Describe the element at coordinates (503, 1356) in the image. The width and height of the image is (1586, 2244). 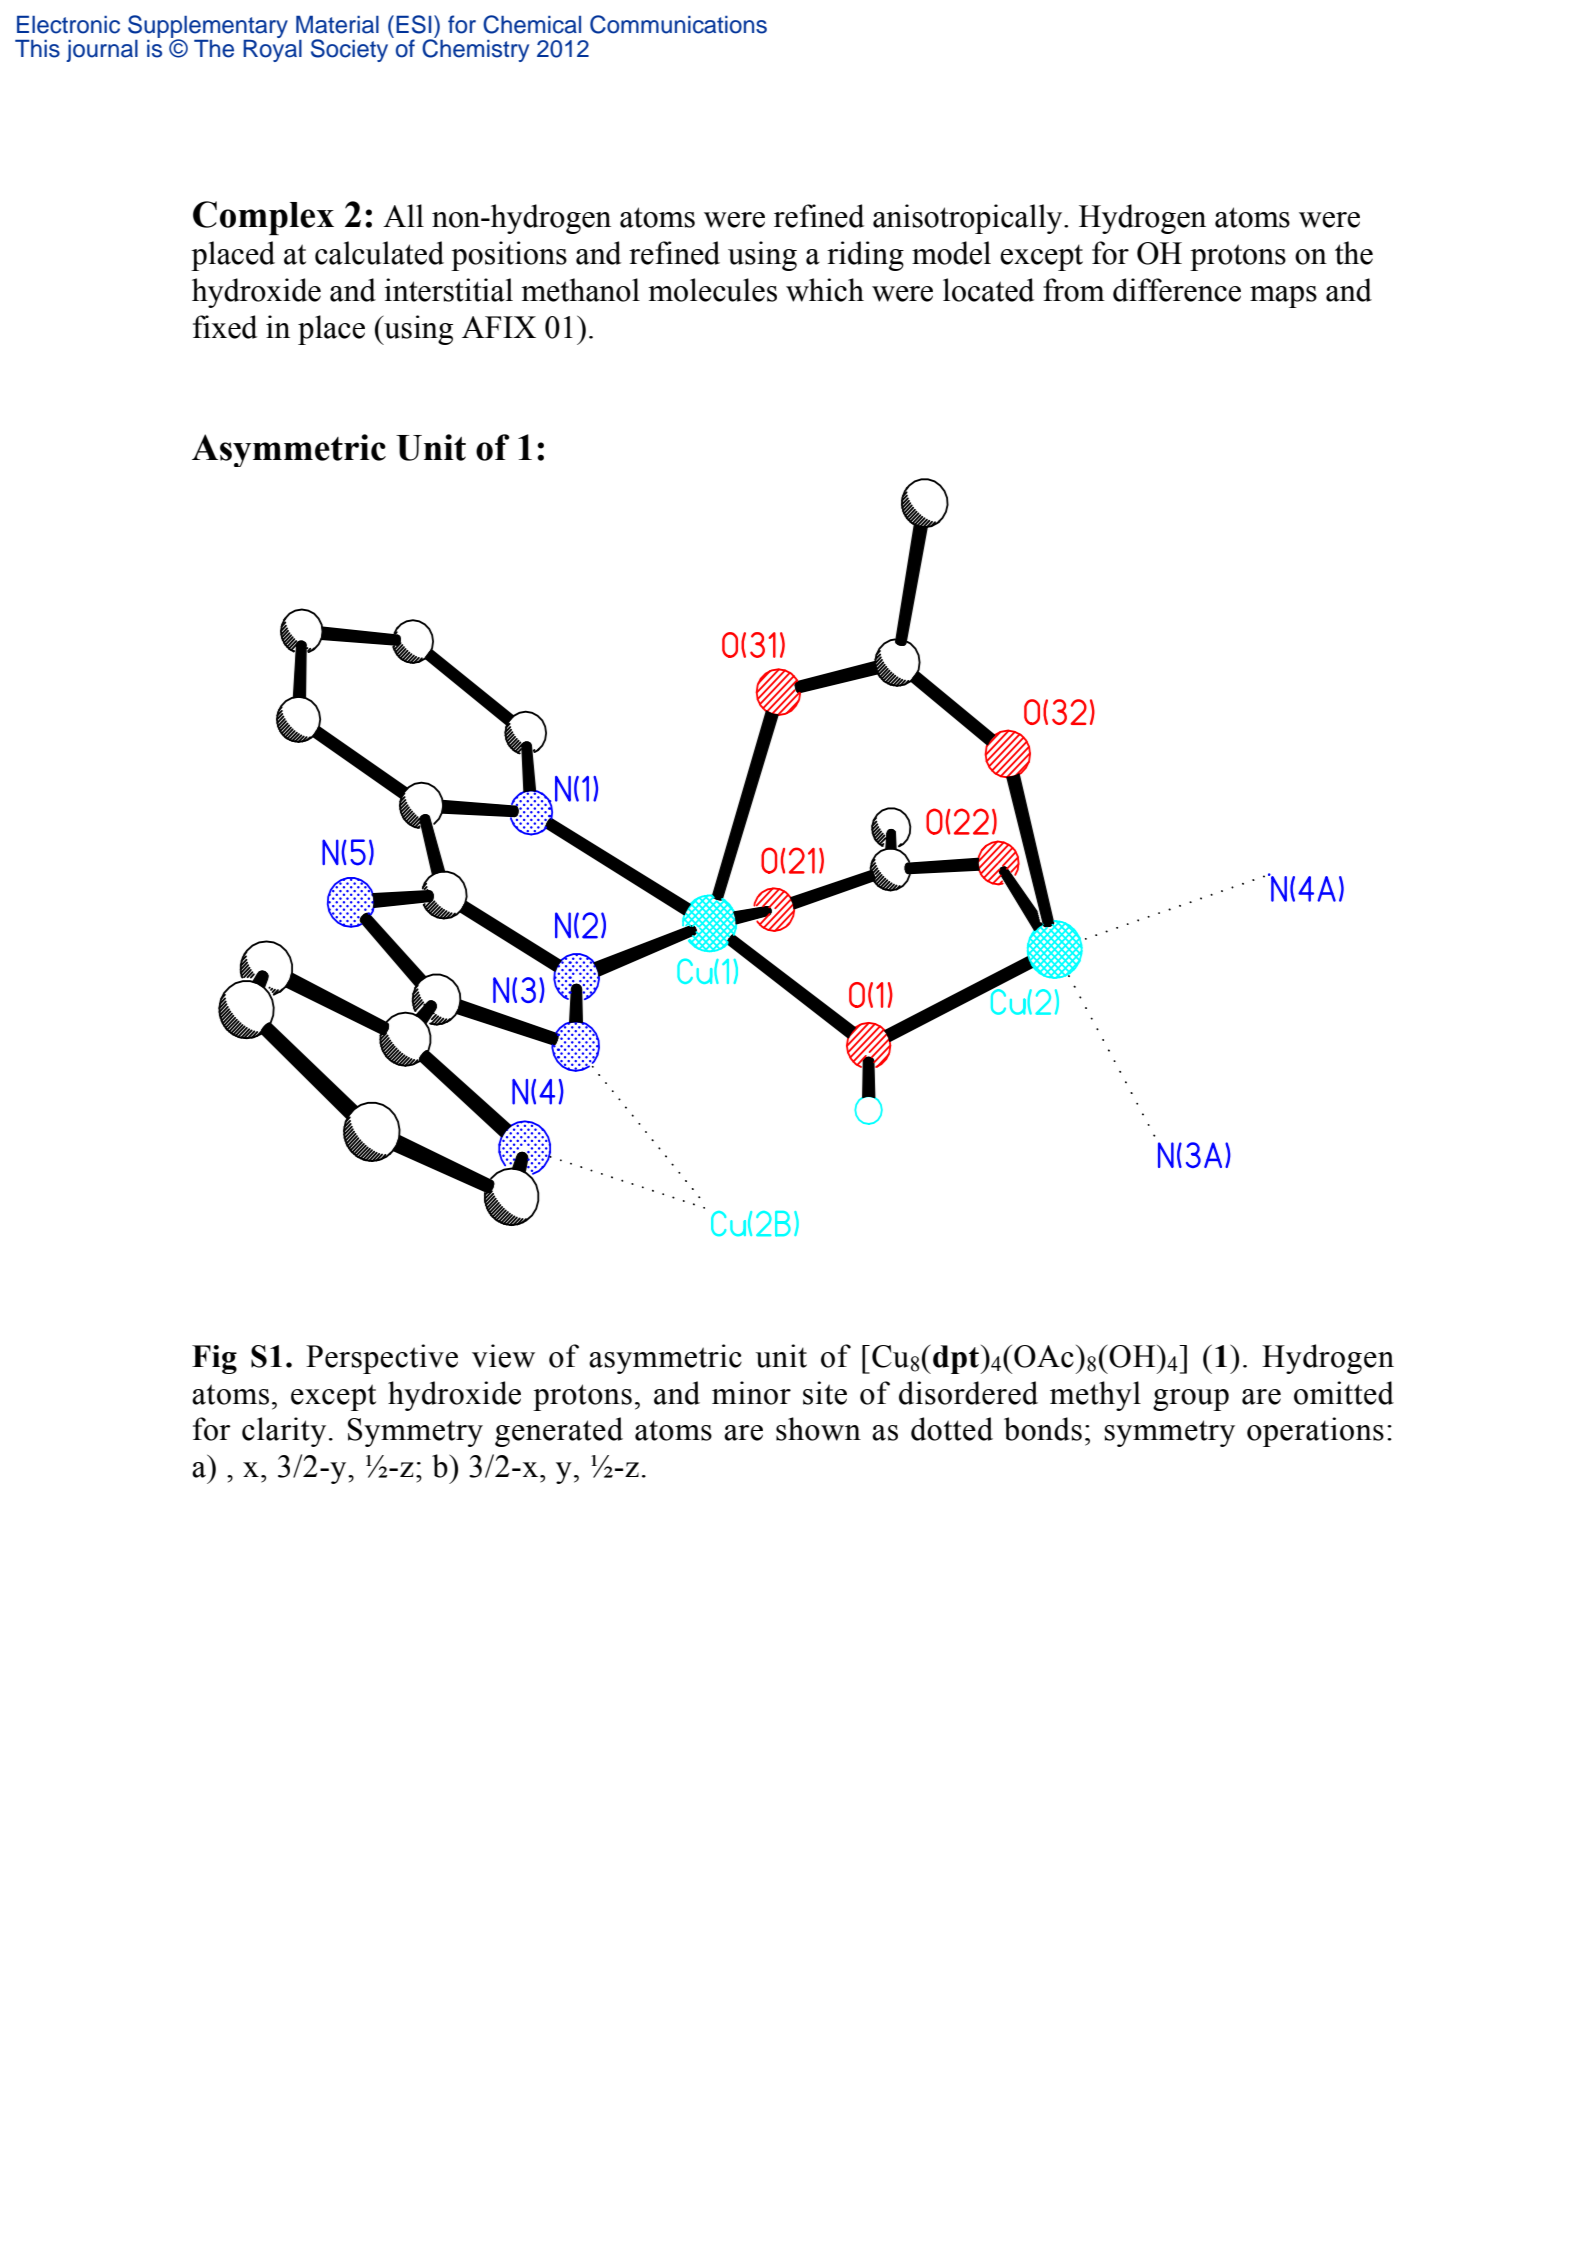
I see `view` at that location.
